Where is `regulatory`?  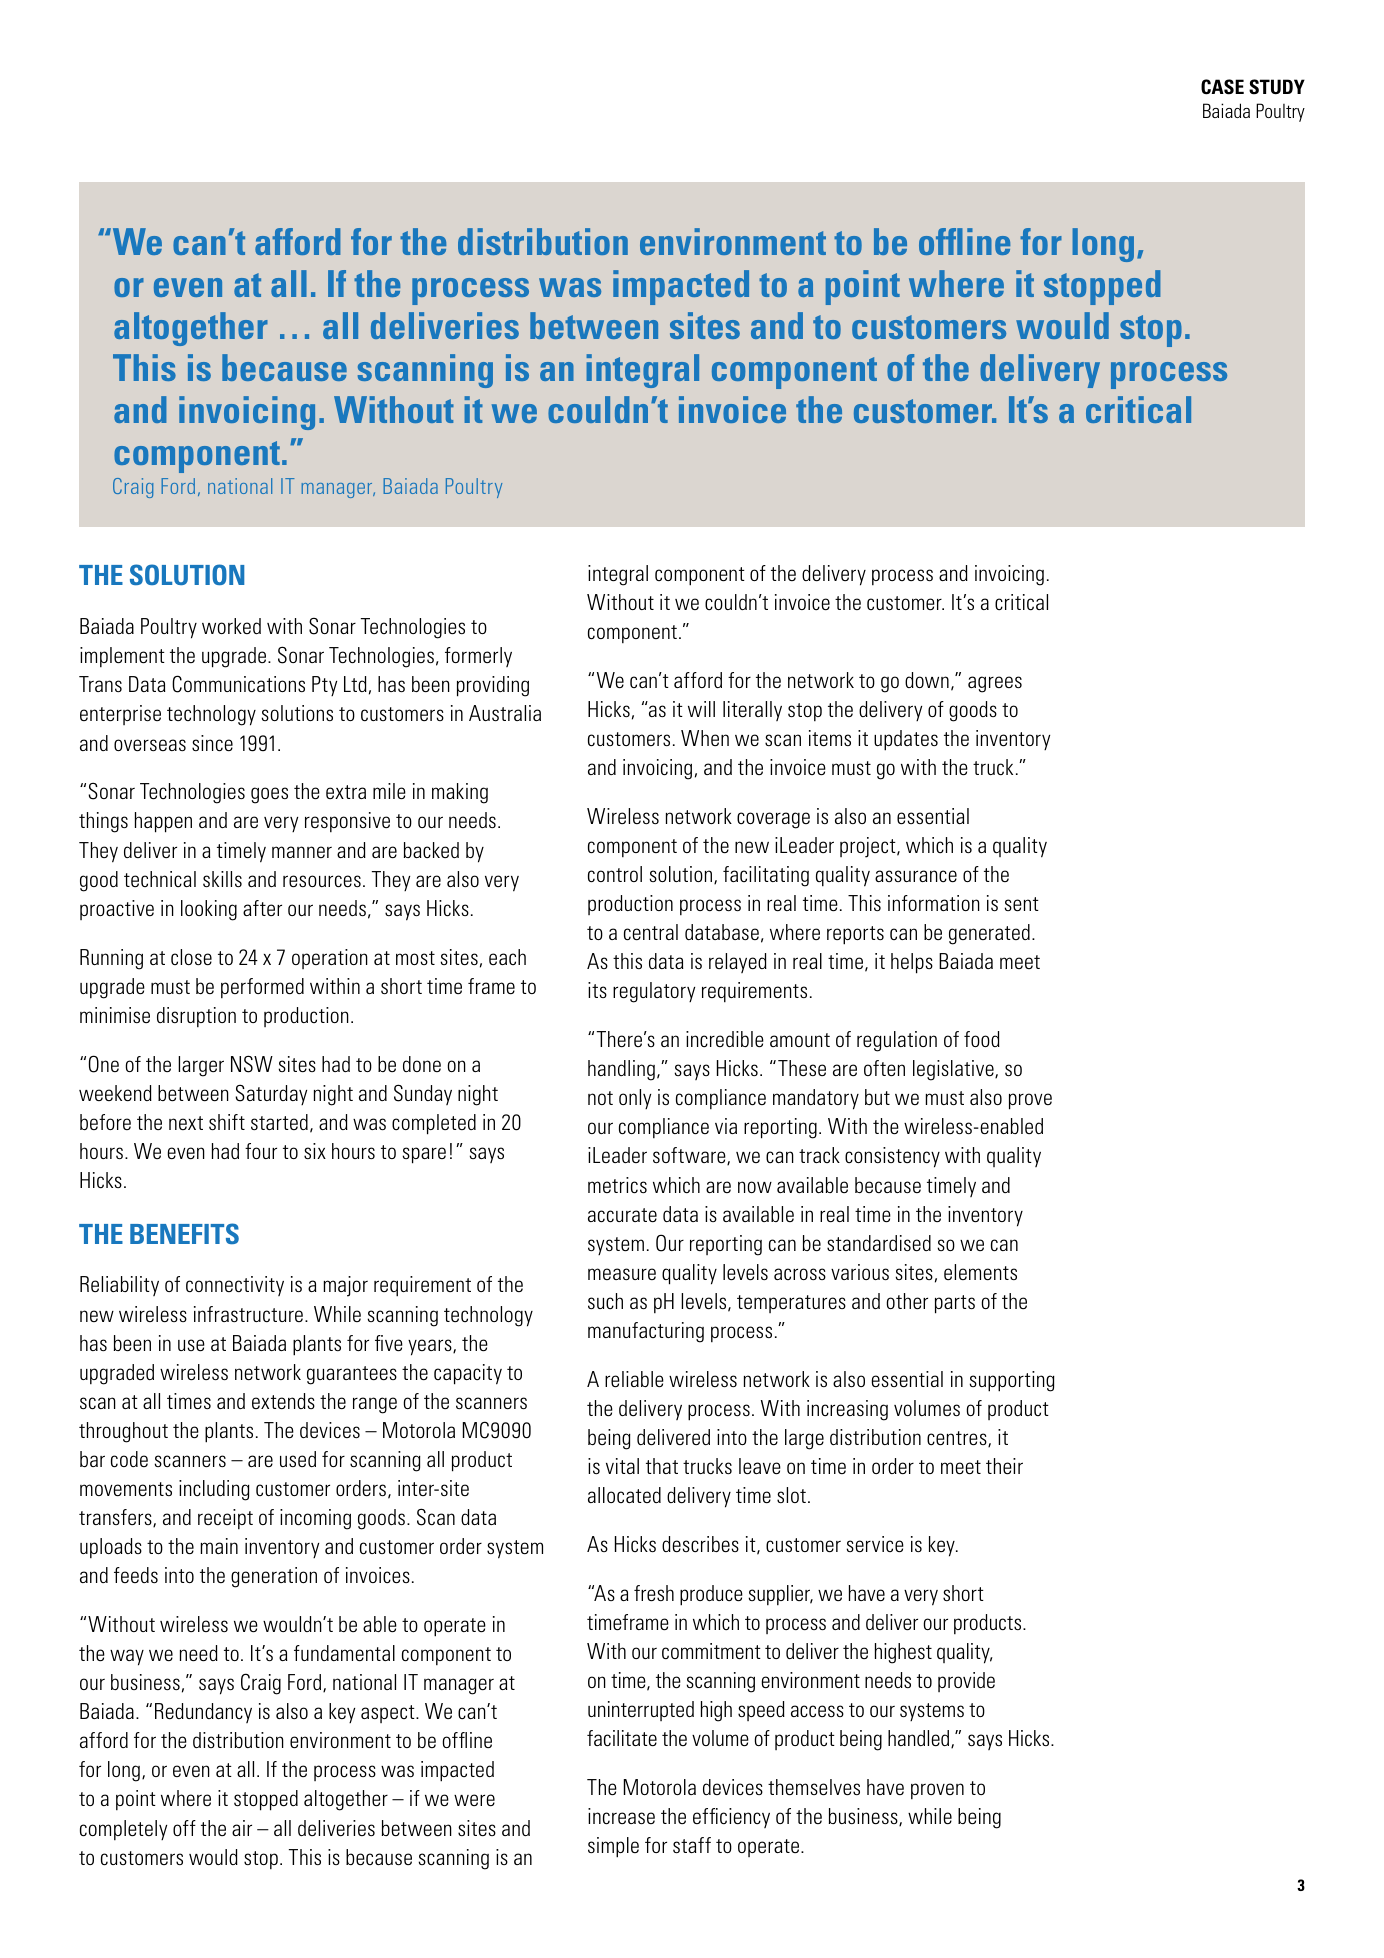
regulatory is located at coordinates (654, 992).
